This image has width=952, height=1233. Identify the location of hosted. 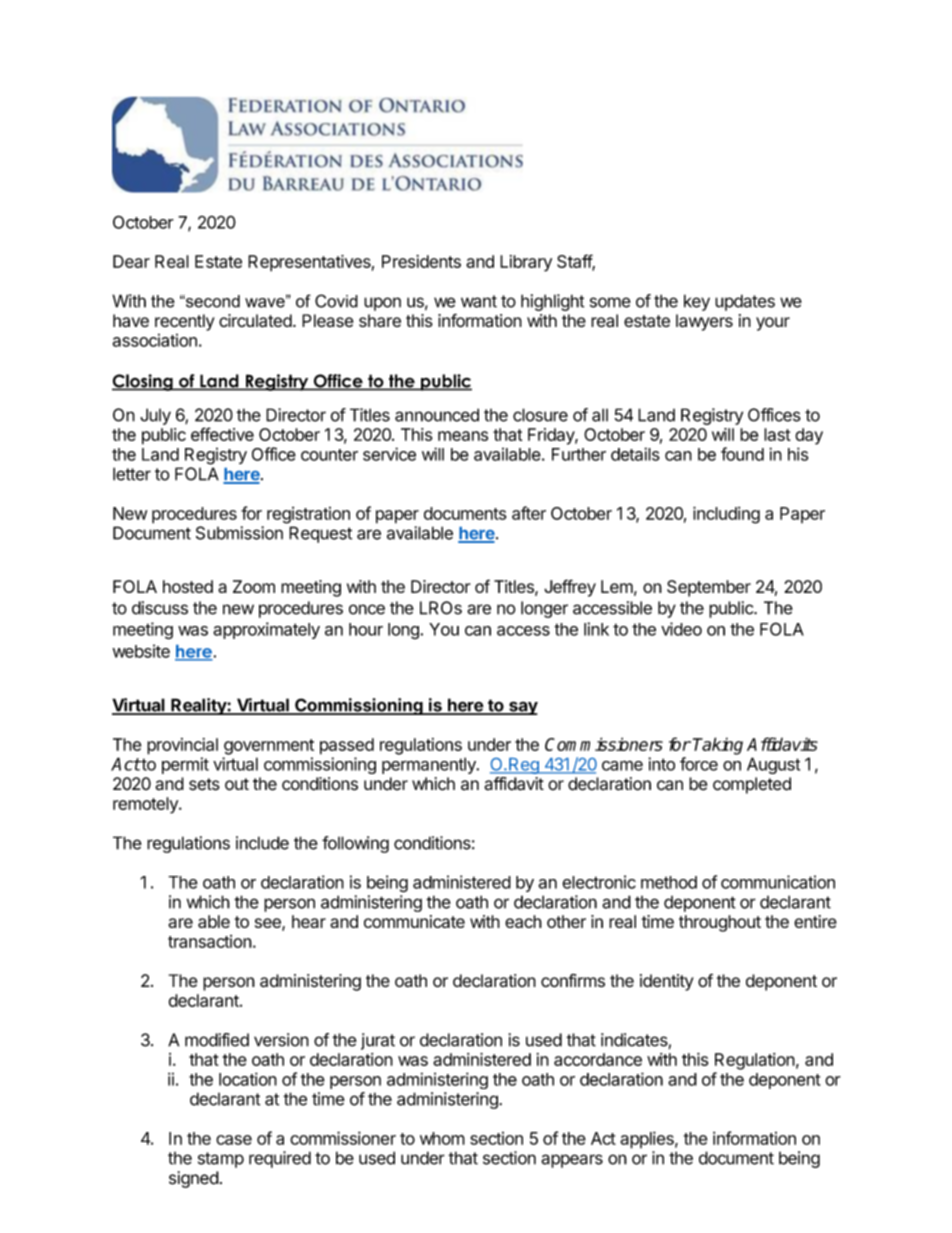
(188, 586).
